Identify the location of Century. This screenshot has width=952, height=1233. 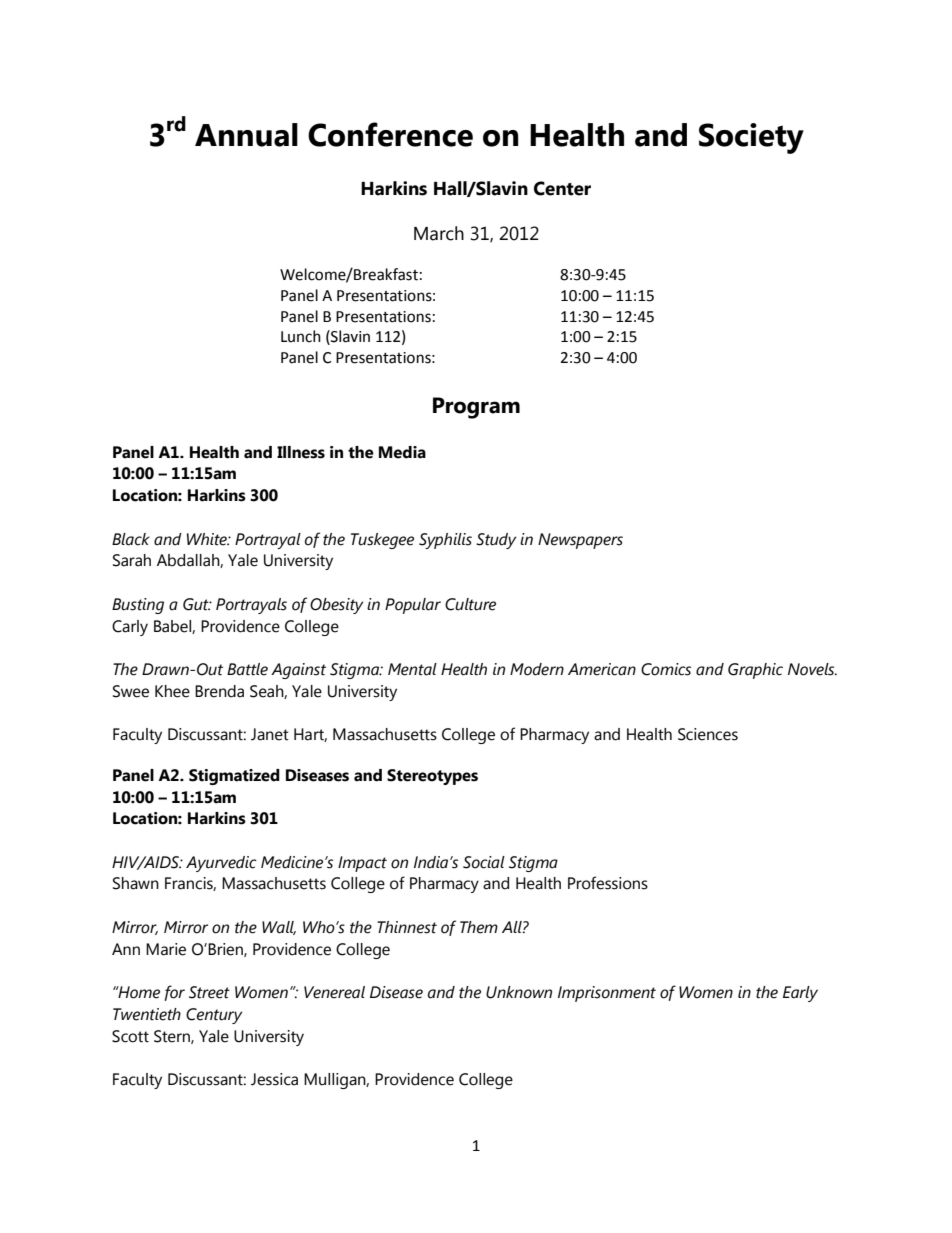
(214, 1016).
